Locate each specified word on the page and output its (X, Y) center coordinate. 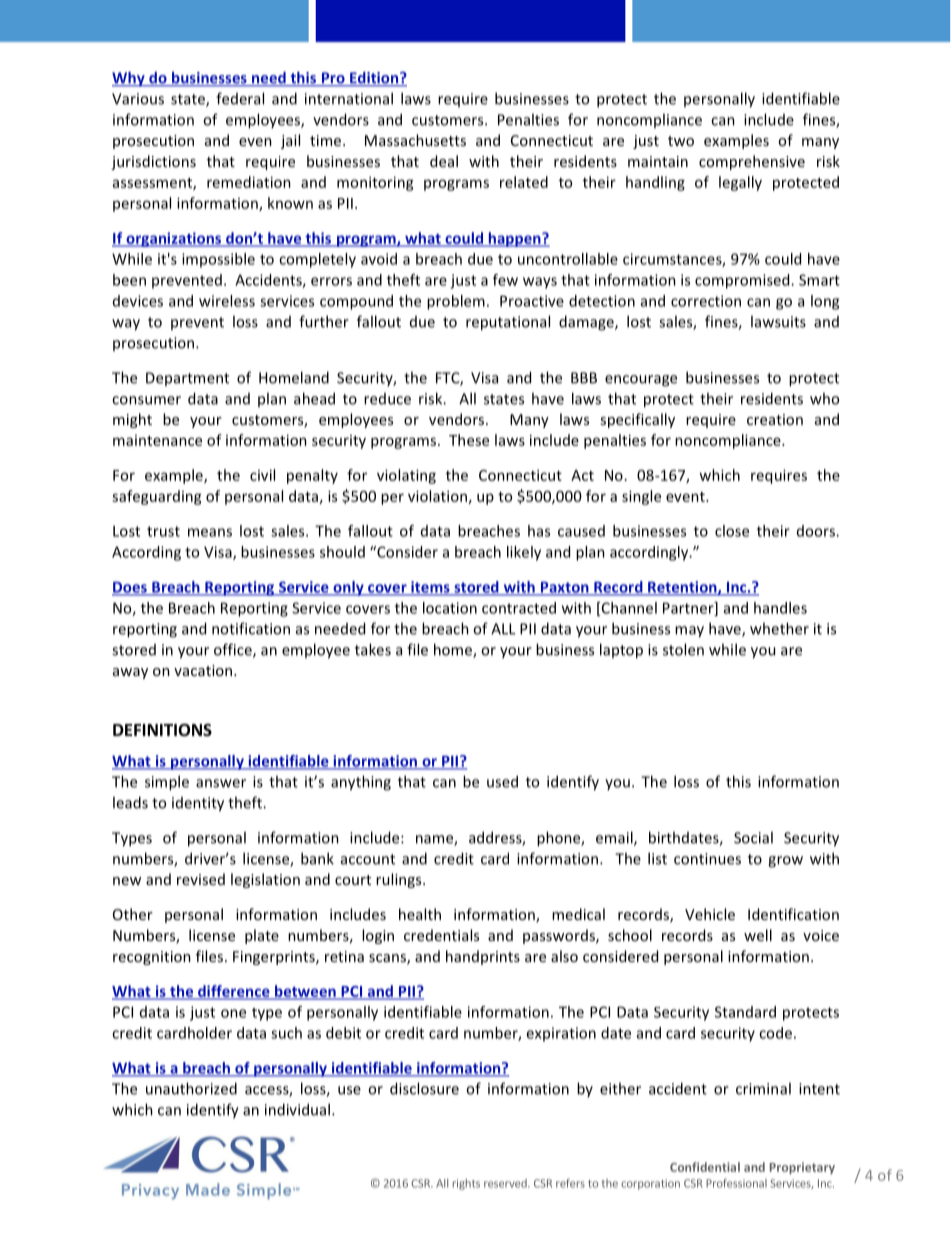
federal (240, 98)
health (420, 914)
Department (187, 379)
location (450, 608)
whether (779, 628)
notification (251, 628)
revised (201, 879)
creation (775, 419)
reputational (508, 323)
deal (444, 161)
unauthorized (191, 1088)
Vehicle (710, 914)
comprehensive (752, 162)
